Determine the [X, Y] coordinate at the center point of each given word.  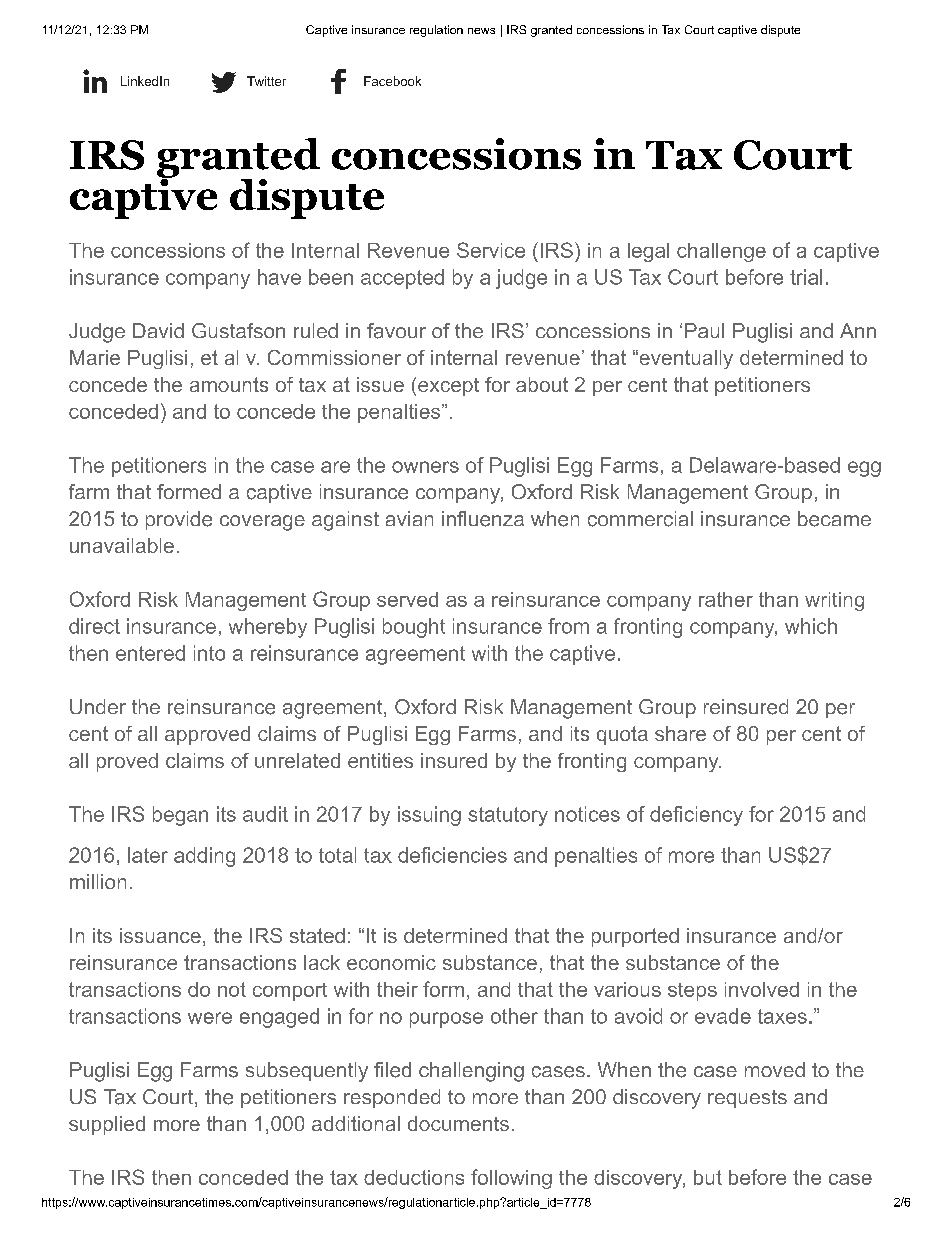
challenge [721, 252]
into [209, 653]
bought [414, 628]
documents [458, 1123]
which [811, 626]
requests [747, 1099]
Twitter [266, 81]
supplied [107, 1125]
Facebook [392, 81]
